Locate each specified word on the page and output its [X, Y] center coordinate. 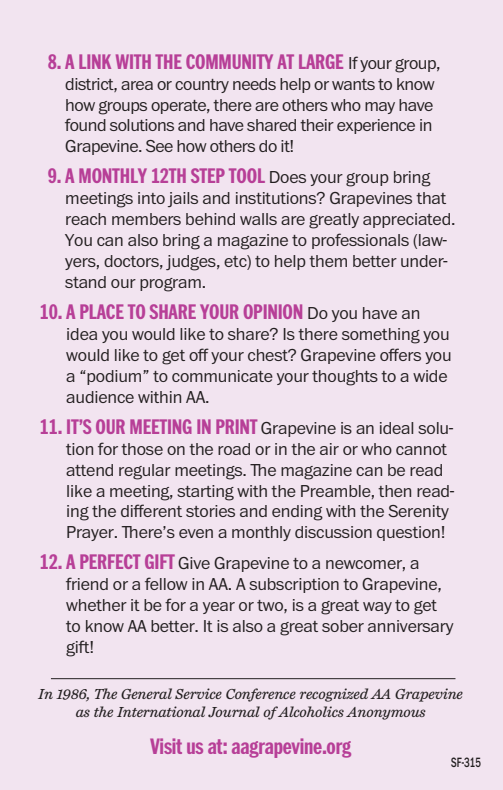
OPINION [273, 311]
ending [297, 513]
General [146, 693]
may [380, 108]
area [137, 85]
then [394, 491]
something [381, 336]
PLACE [102, 311]
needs [254, 84]
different [151, 510]
